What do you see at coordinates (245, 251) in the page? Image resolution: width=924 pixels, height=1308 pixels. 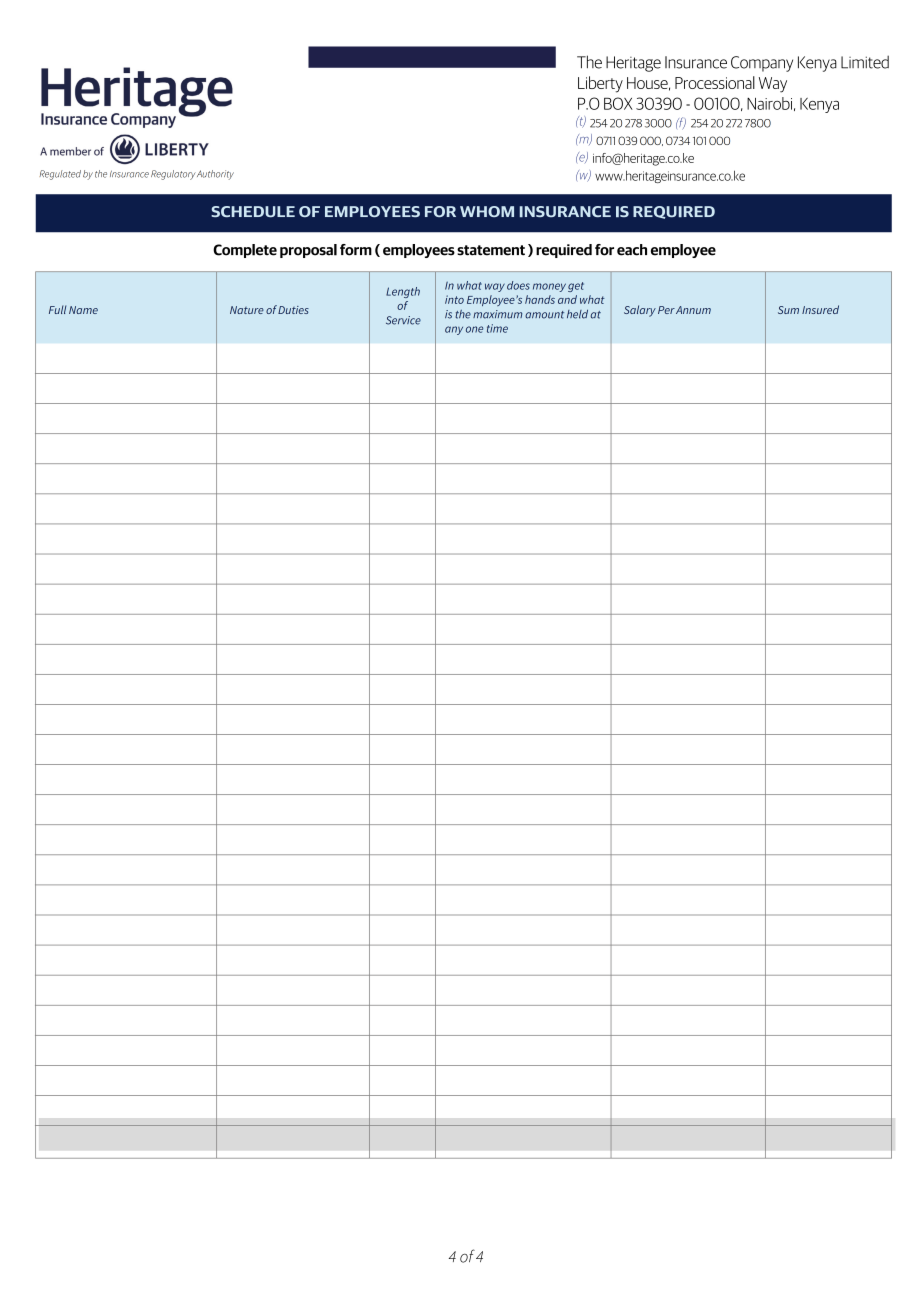 I see `Complete` at bounding box center [245, 251].
